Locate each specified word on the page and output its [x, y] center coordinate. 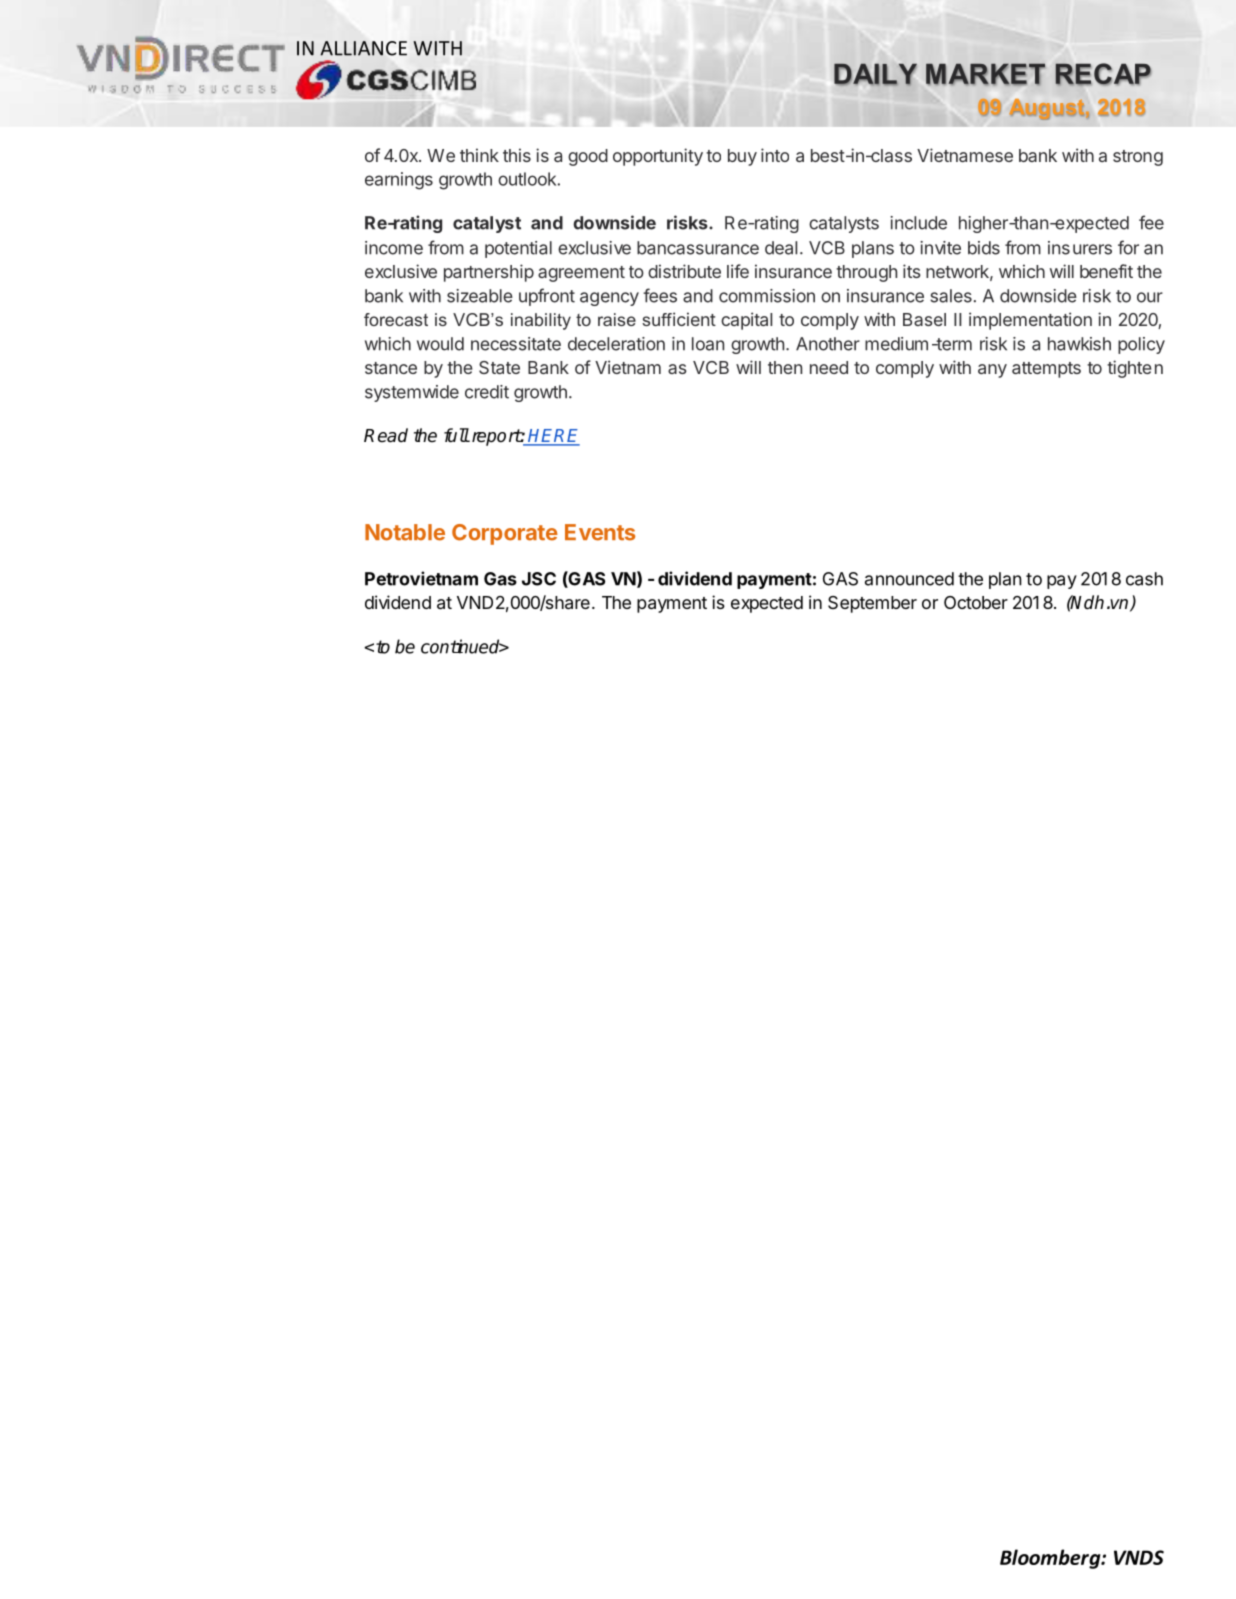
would [440, 344]
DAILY [875, 75]
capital [746, 321]
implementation [1030, 321]
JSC [539, 579]
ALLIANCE [363, 48]
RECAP [1103, 74]
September [872, 604]
